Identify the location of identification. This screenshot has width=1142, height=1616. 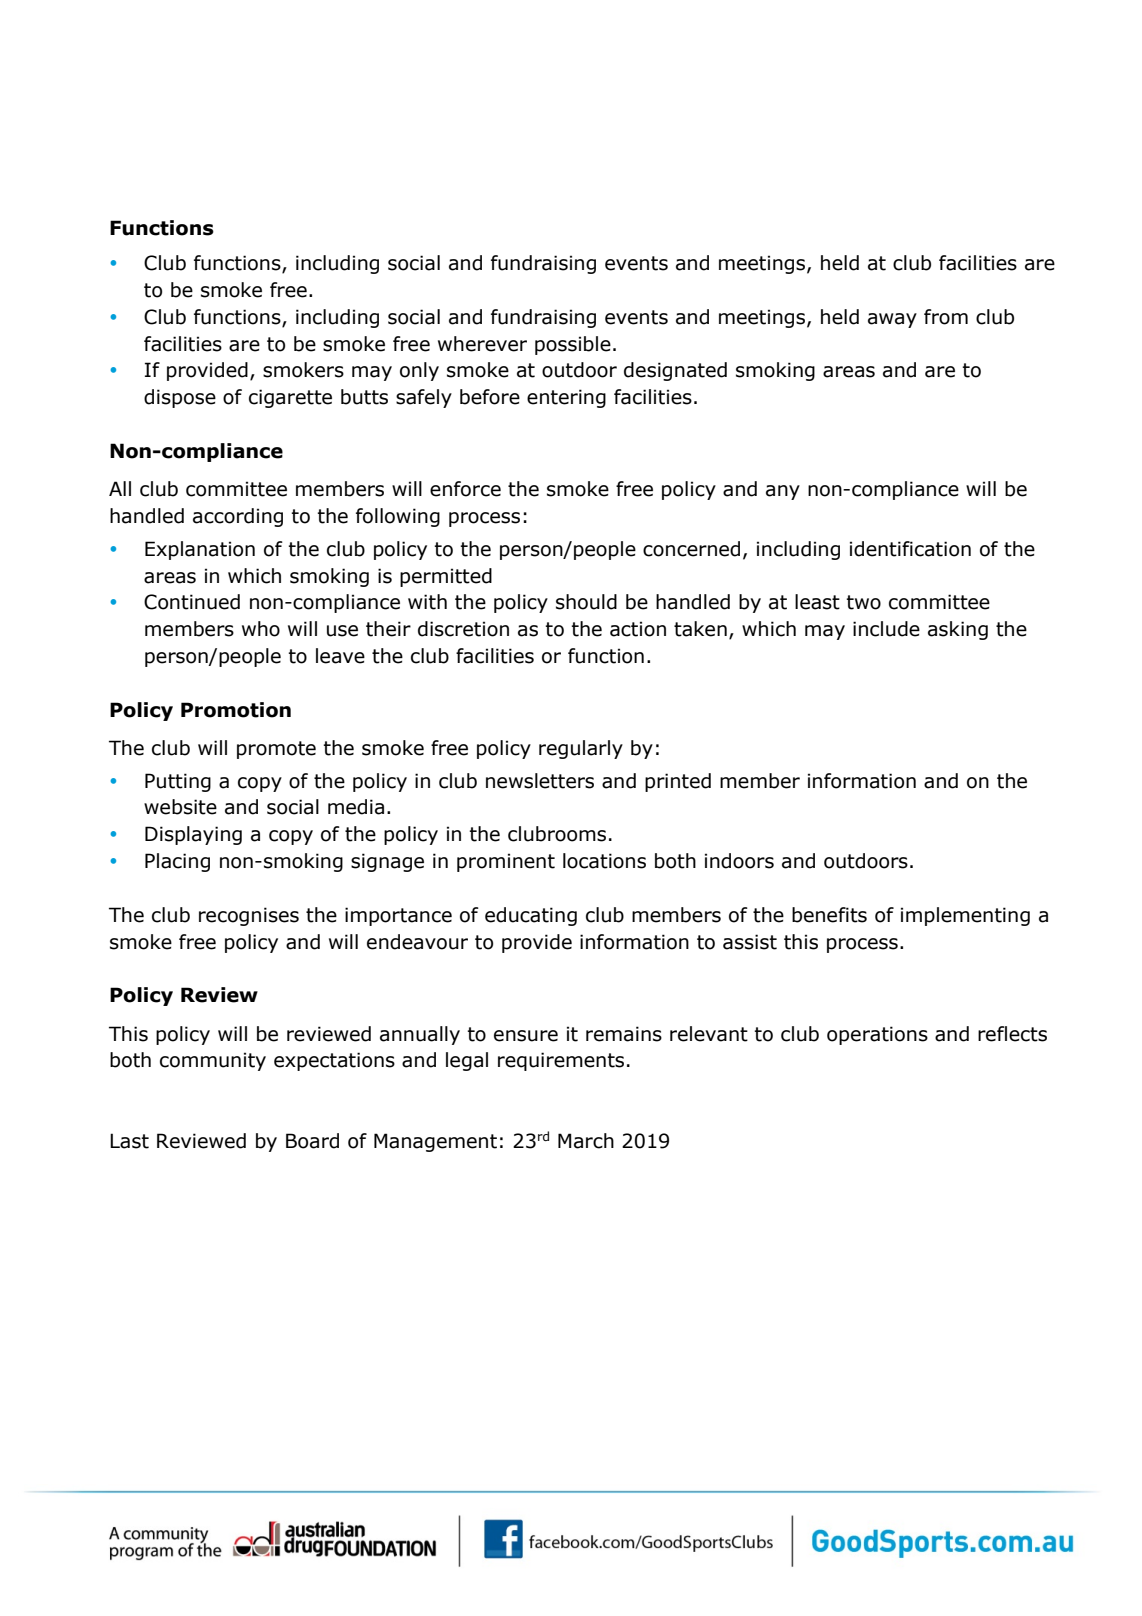
(910, 549).
